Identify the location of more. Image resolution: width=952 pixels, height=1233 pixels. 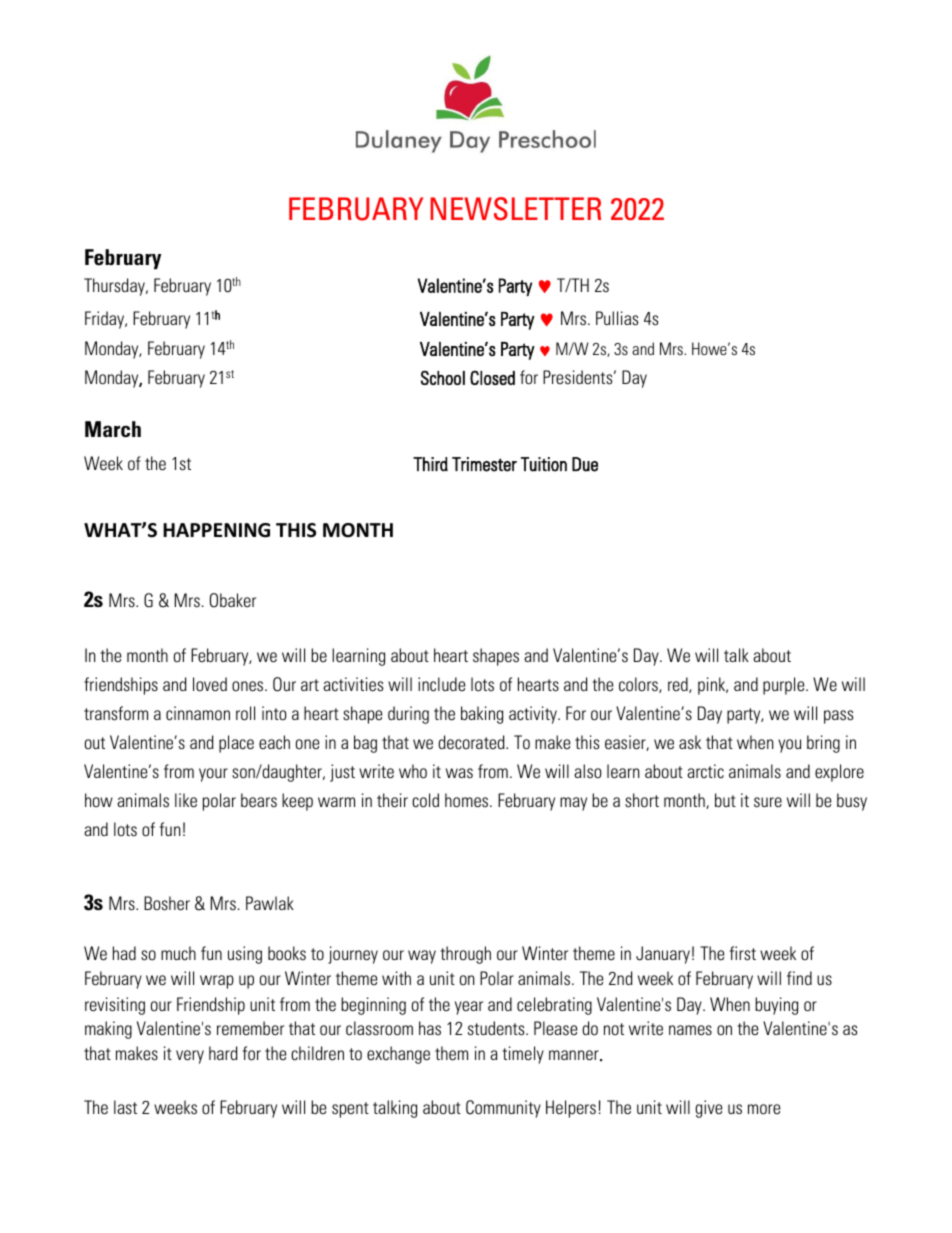
(764, 1109).
